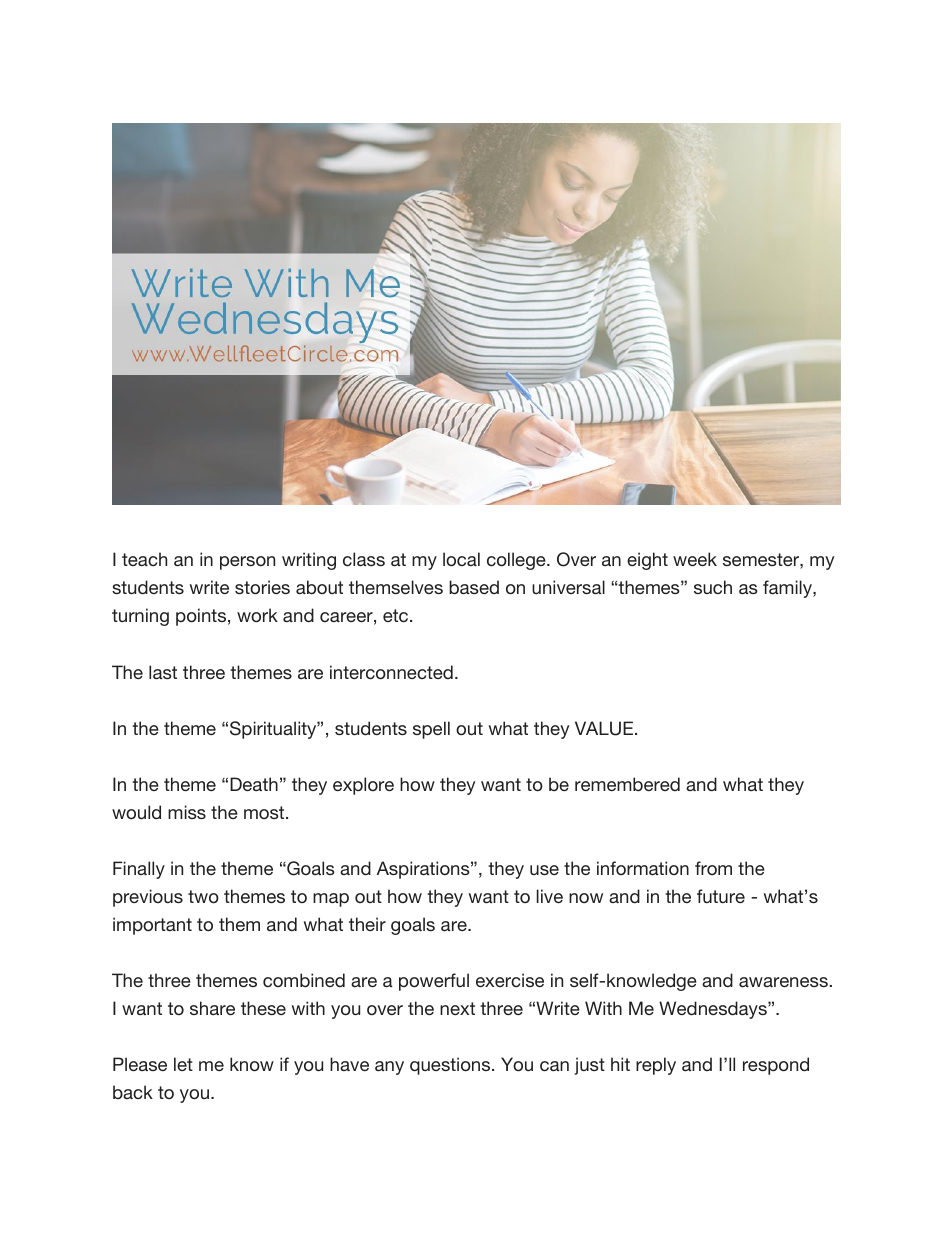  Describe the element at coordinates (163, 672) in the screenshot. I see `last` at that location.
